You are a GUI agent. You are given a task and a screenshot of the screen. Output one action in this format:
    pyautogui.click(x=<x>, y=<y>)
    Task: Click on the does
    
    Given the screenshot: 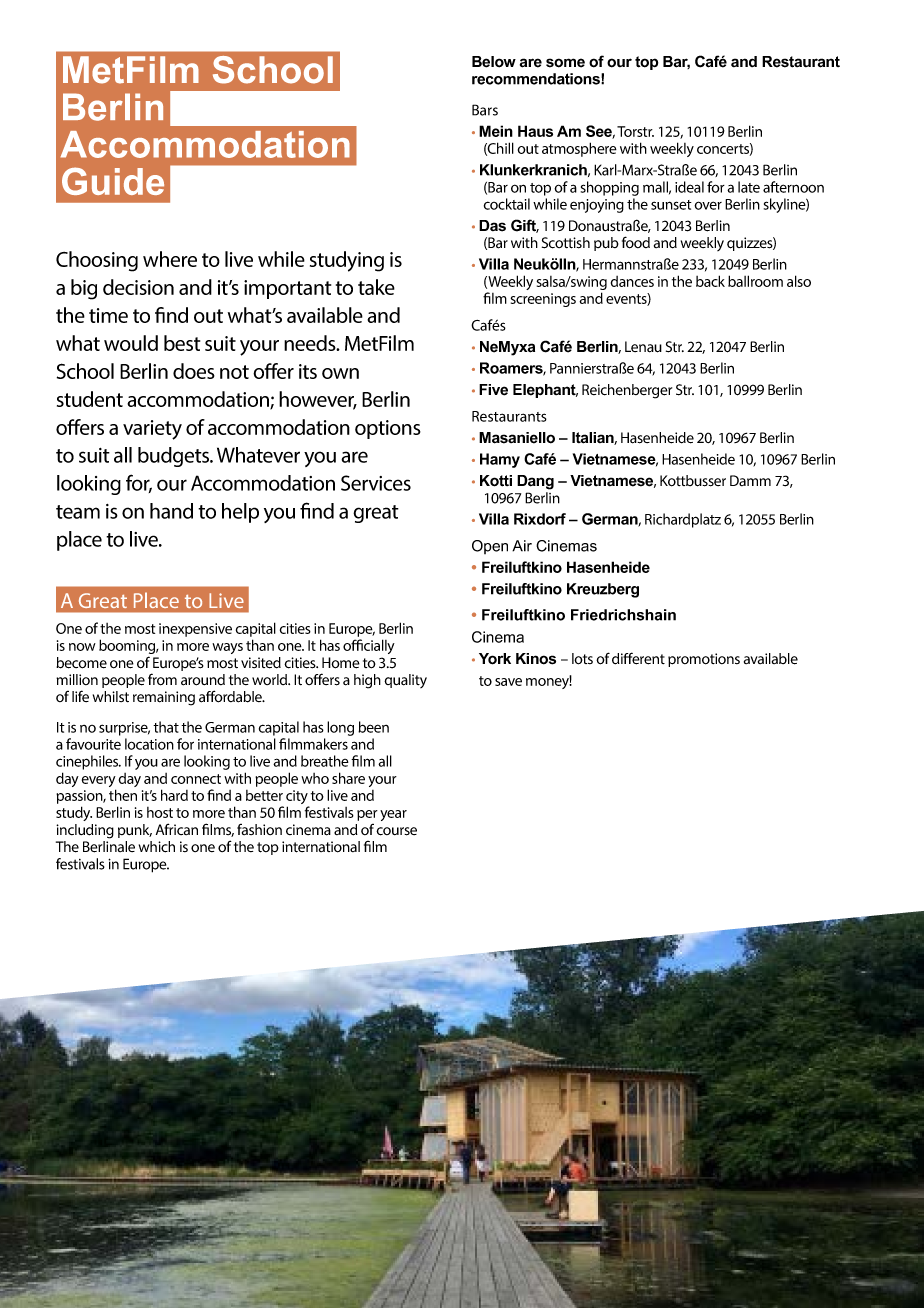 What is the action you would take?
    pyautogui.click(x=194, y=371)
